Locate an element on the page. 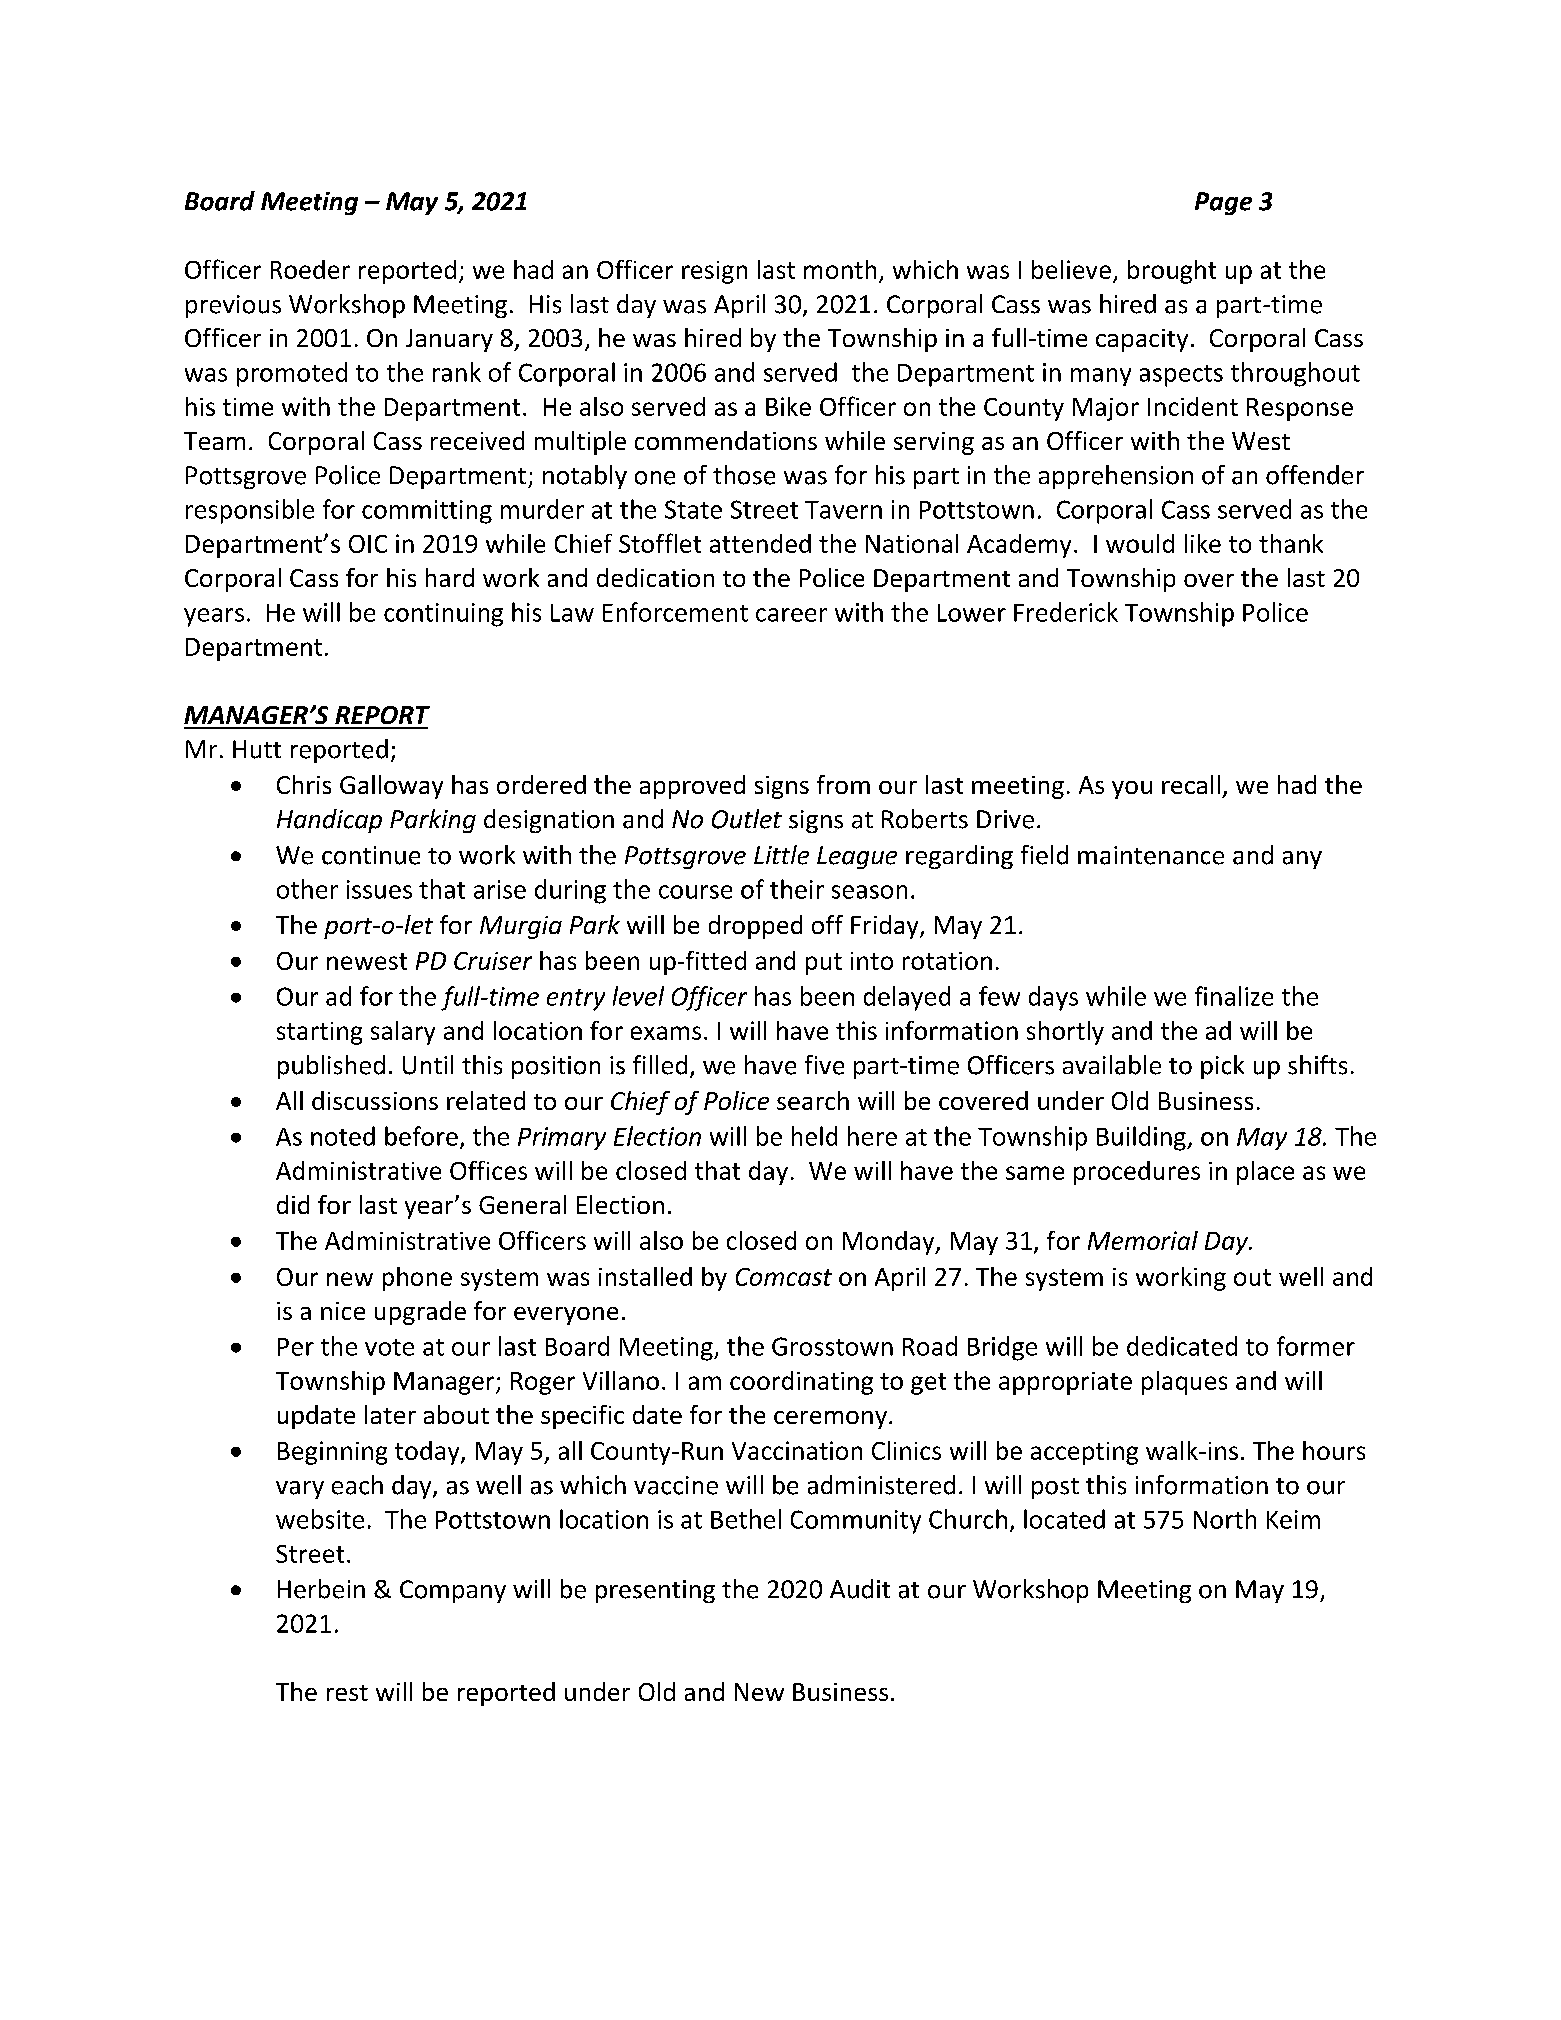 The image size is (1561, 2020). Audit is located at coordinates (860, 1589).
